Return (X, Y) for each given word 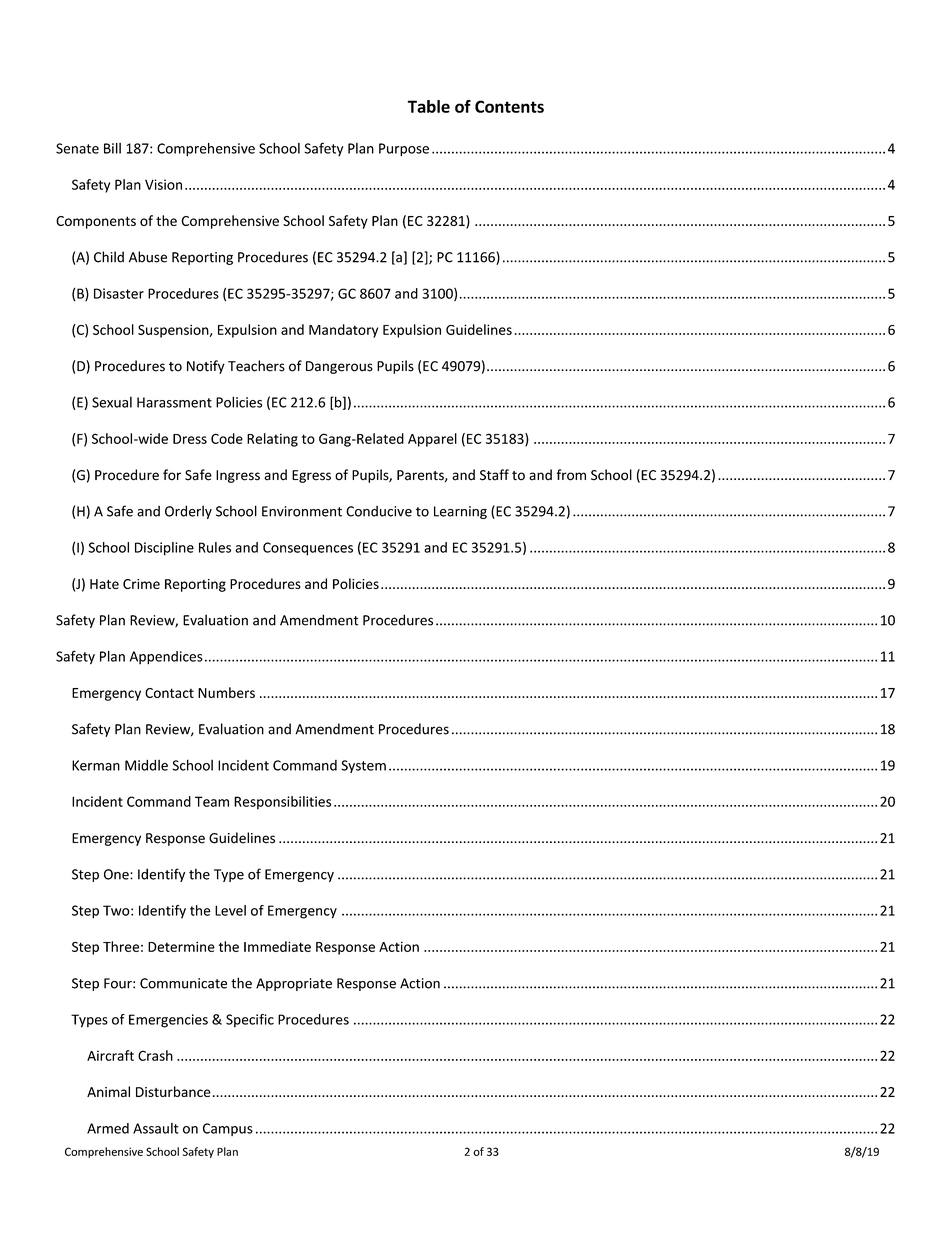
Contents (509, 106)
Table (429, 106)
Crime (141, 584)
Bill (112, 148)
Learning (460, 512)
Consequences (308, 549)
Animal (108, 1091)
